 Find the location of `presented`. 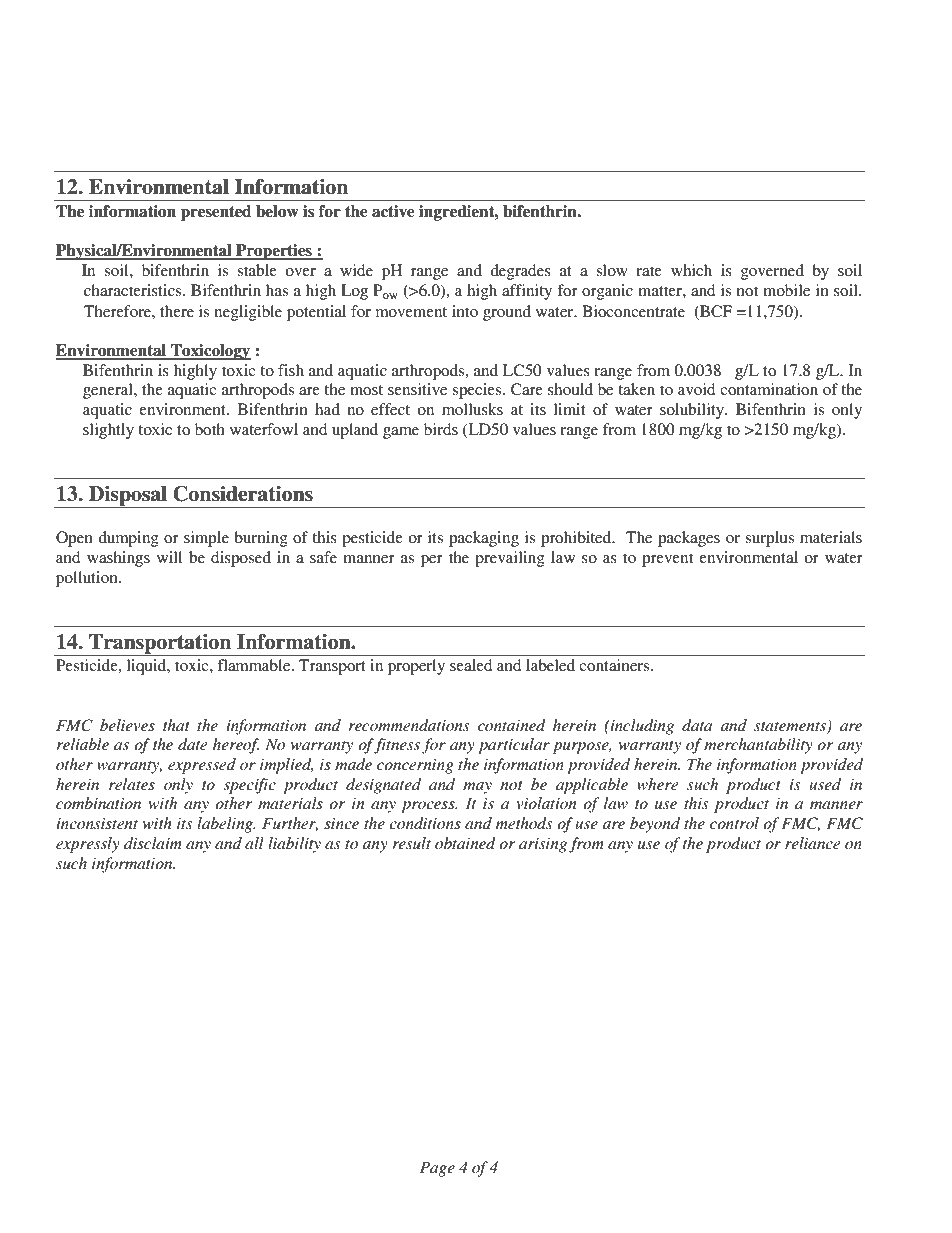

presented is located at coordinates (216, 213).
